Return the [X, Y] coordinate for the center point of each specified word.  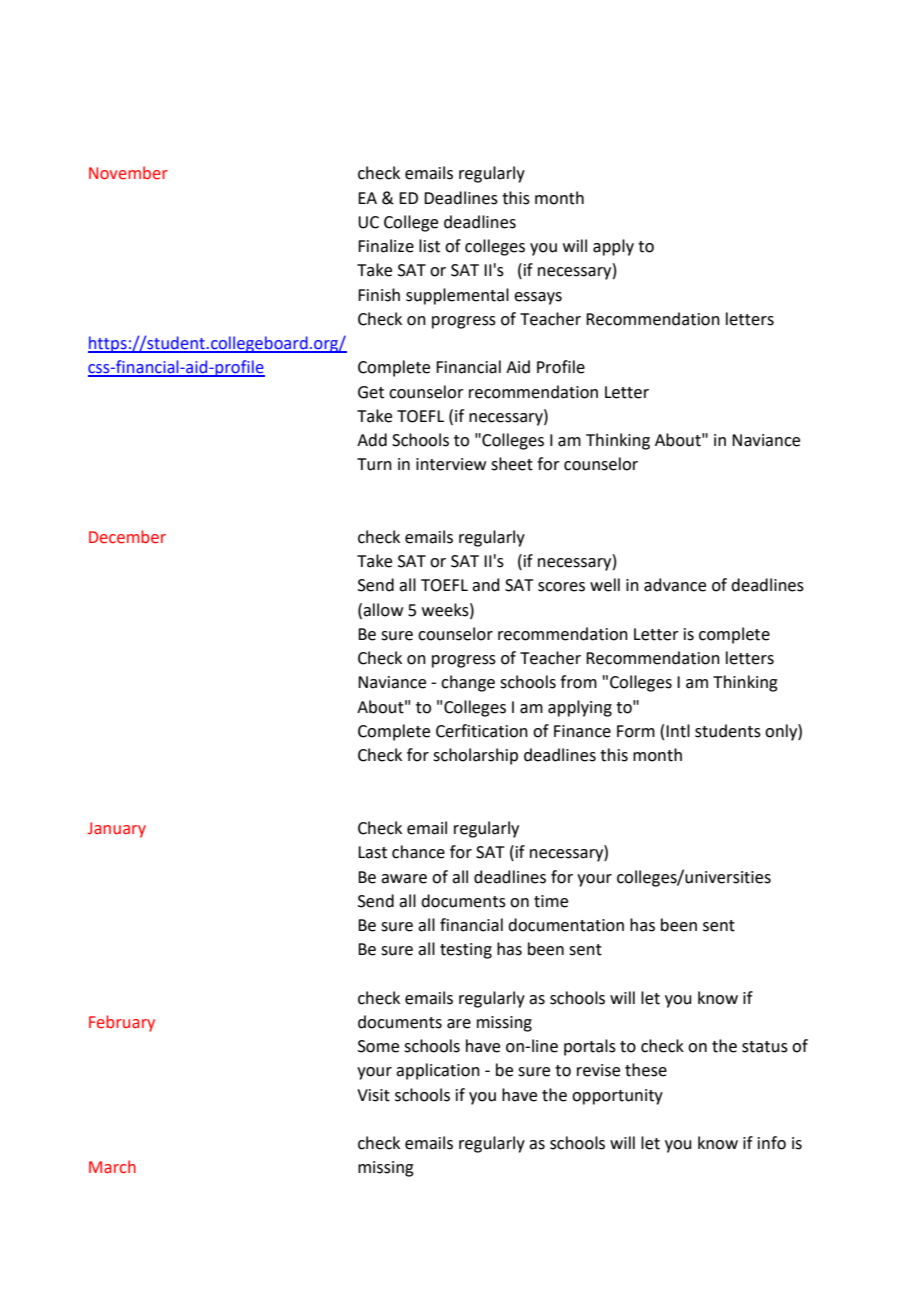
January [117, 830]
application [438, 1071]
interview [451, 464]
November [128, 173]
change [468, 683]
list [429, 246]
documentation [566, 925]
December [127, 537]
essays [538, 298]
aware [404, 879]
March [112, 1167]
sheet [512, 464]
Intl [678, 731]
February [122, 1023]
